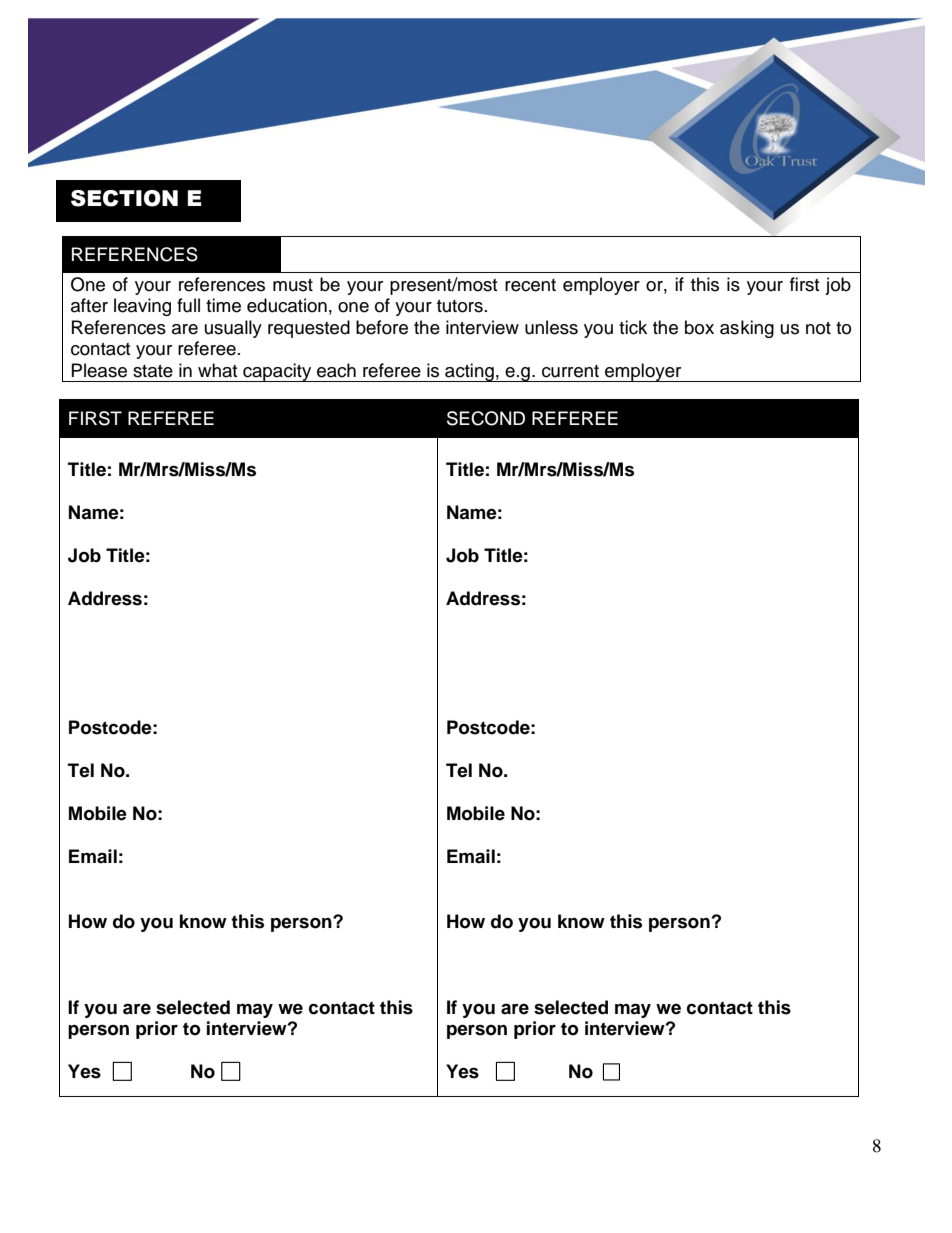 The width and height of the screenshot is (952, 1233). I want to click on tutors, so click(460, 306).
